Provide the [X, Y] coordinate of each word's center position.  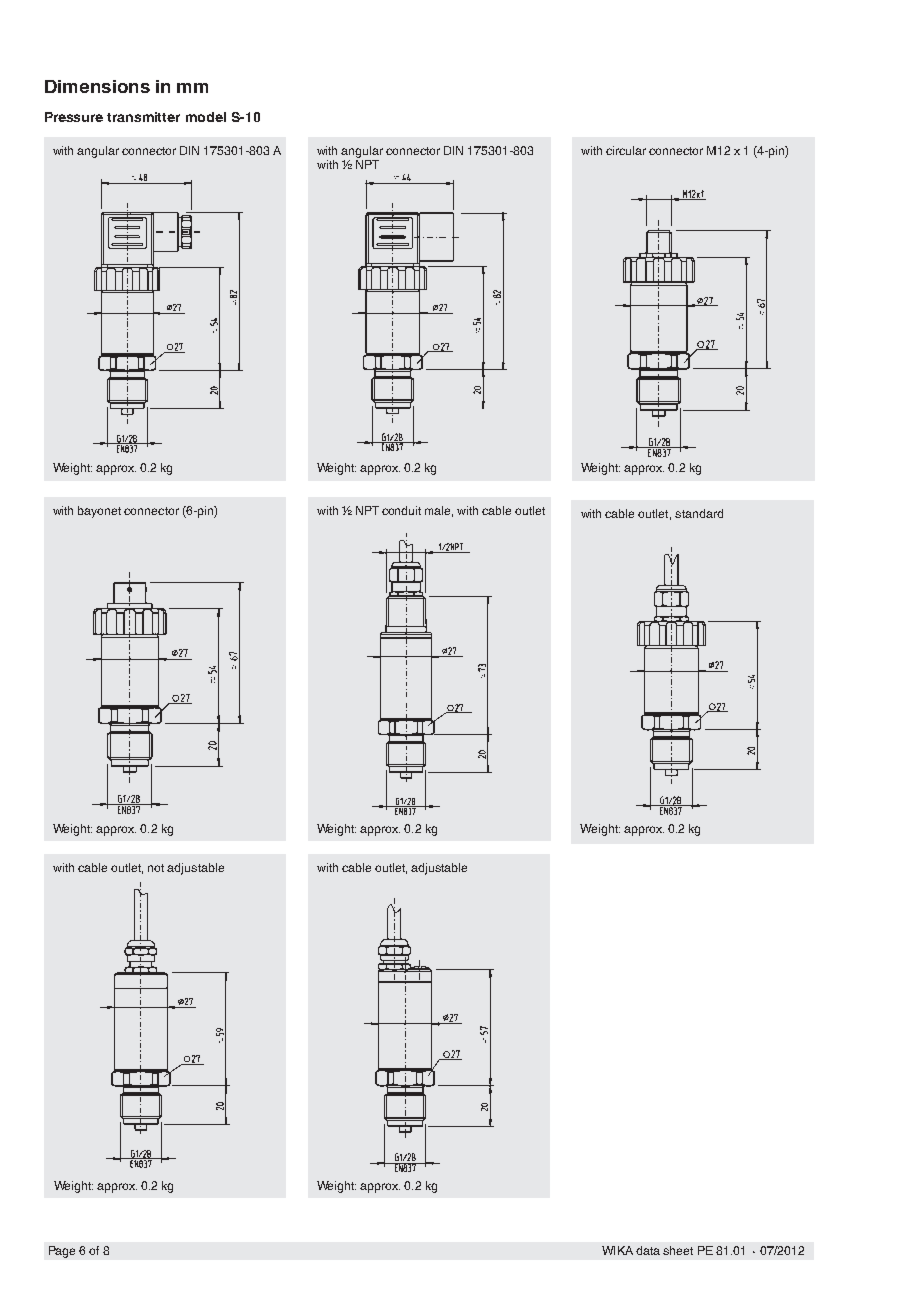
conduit [401, 510]
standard [699, 513]
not [156, 868]
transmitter [143, 117]
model [206, 117]
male [439, 511]
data [648, 1250]
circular [626, 150]
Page [62, 1252]
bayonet [99, 512]
